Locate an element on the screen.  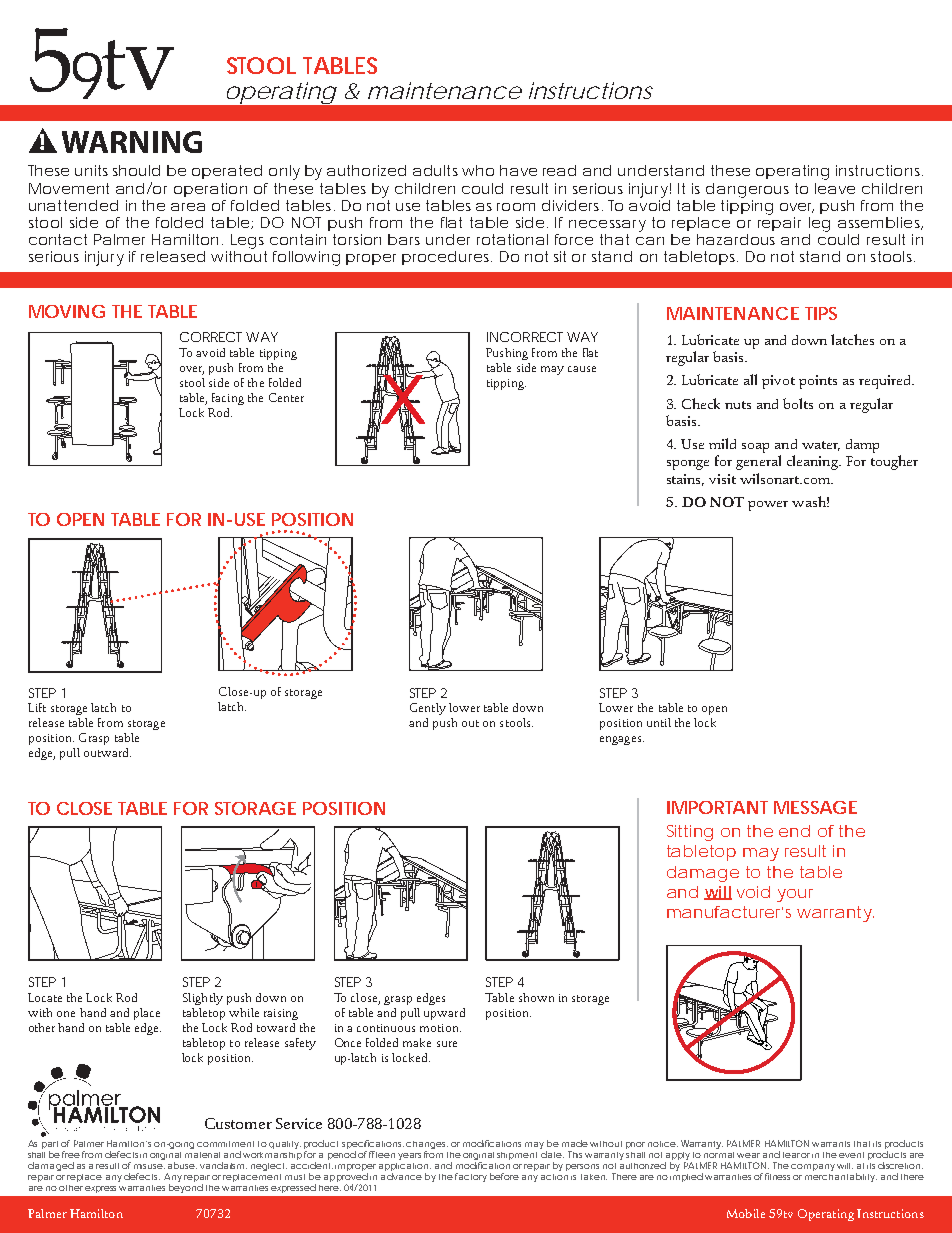
Lift is located at coordinates (37, 707).
